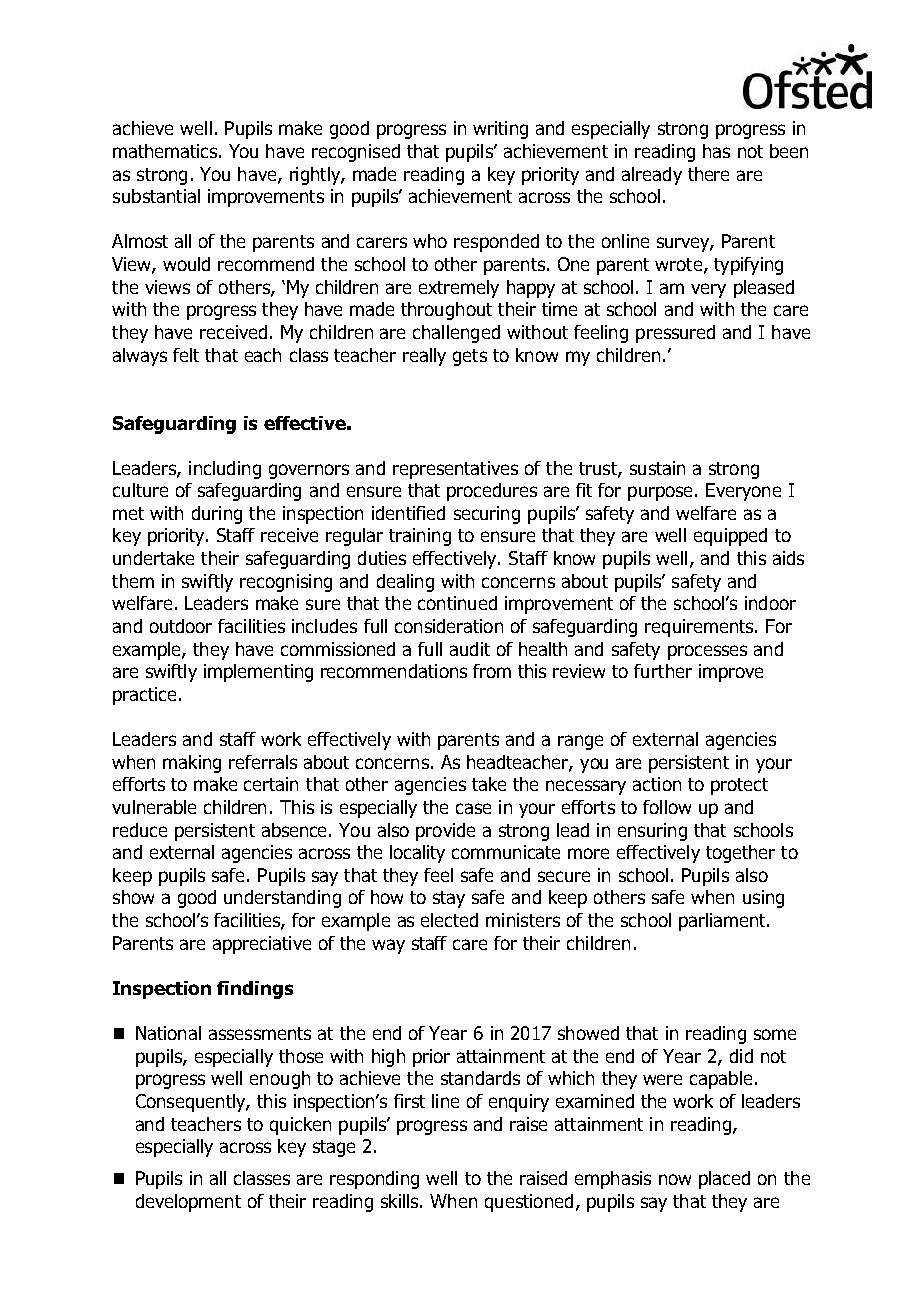 The height and width of the document is (1310, 924). What do you see at coordinates (708, 174) in the document?
I see `there` at bounding box center [708, 174].
